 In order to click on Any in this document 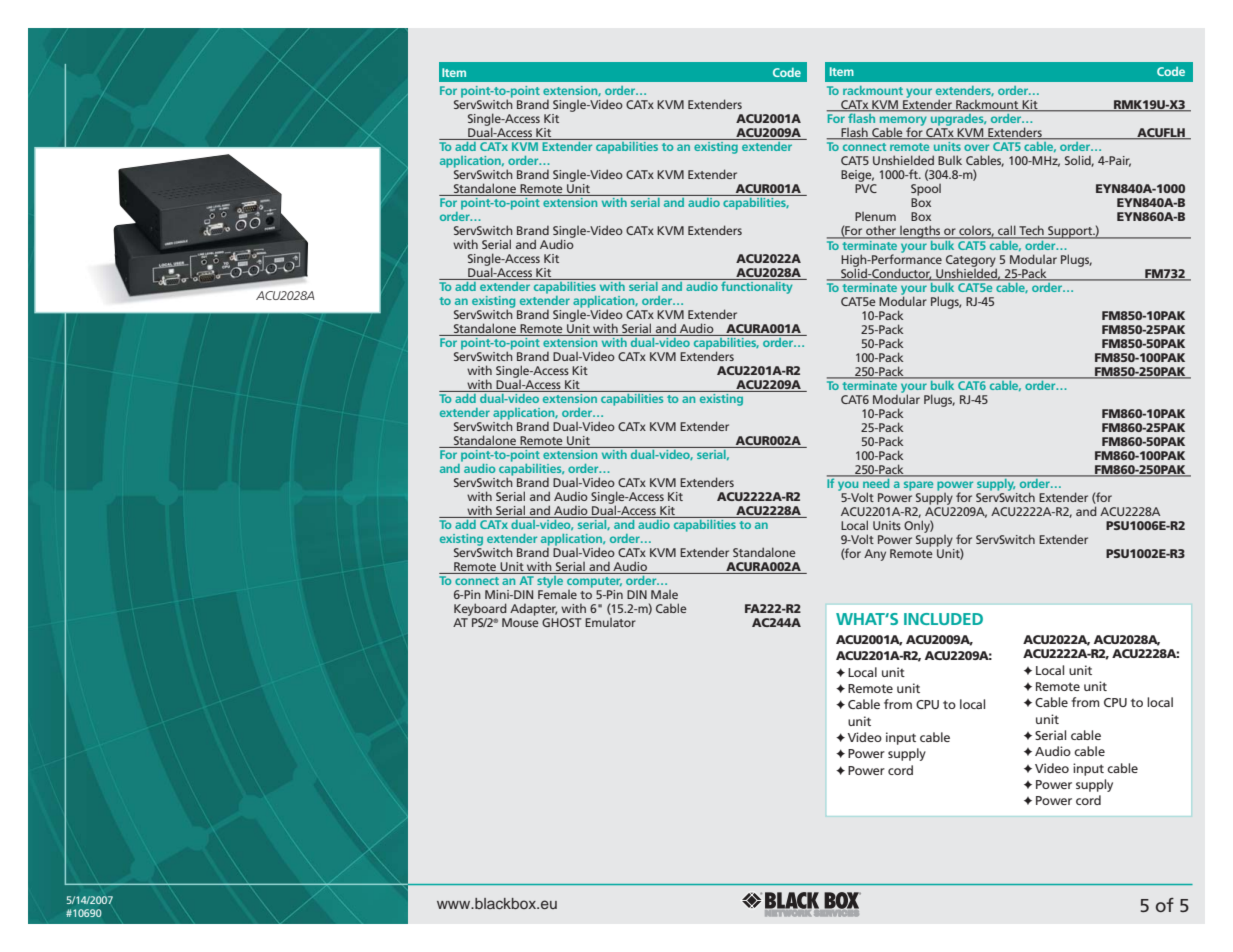, I will do `click(875, 555)`.
